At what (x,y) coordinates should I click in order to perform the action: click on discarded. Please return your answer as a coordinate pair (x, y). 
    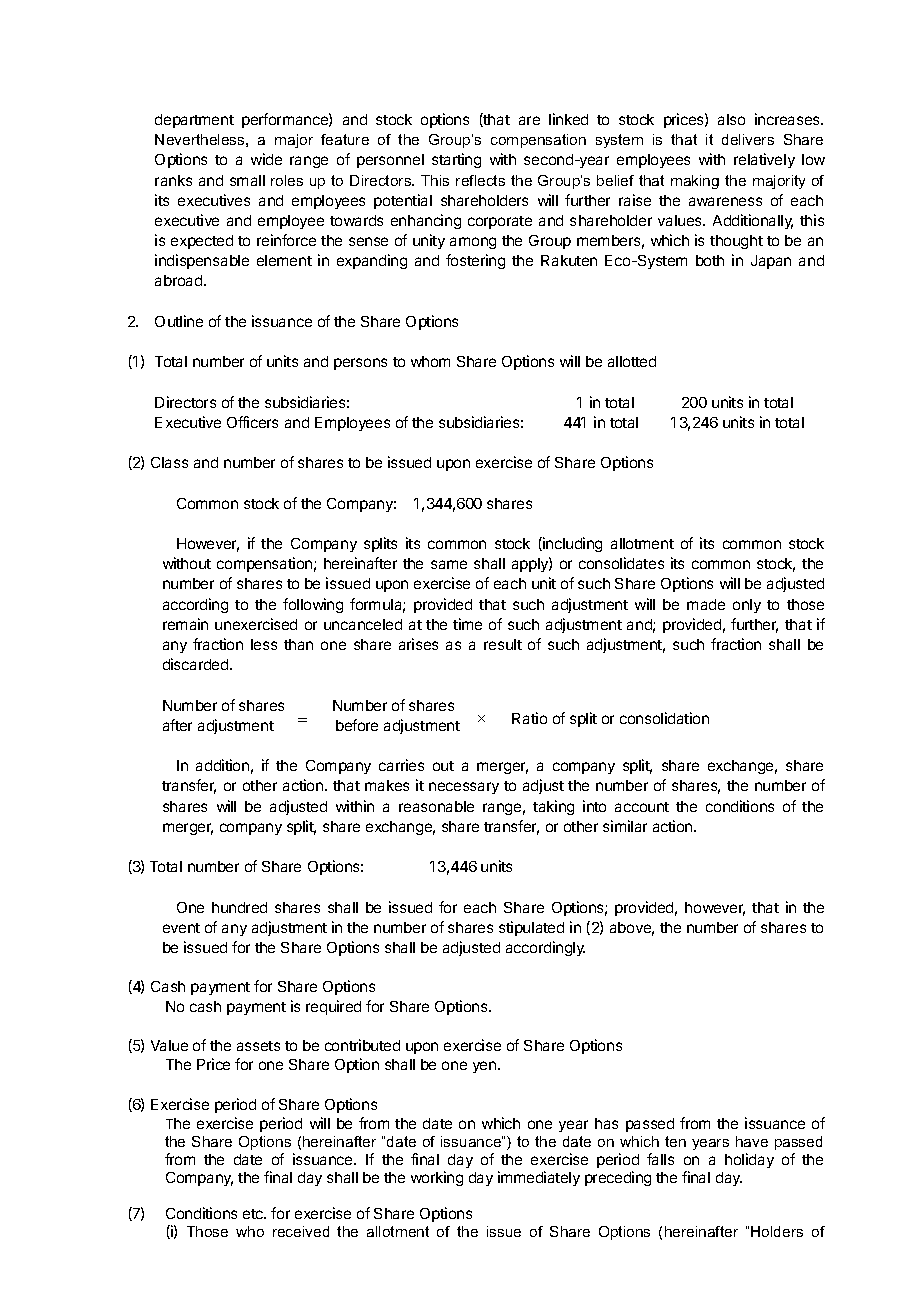
    Looking at the image, I should click on (197, 664).
